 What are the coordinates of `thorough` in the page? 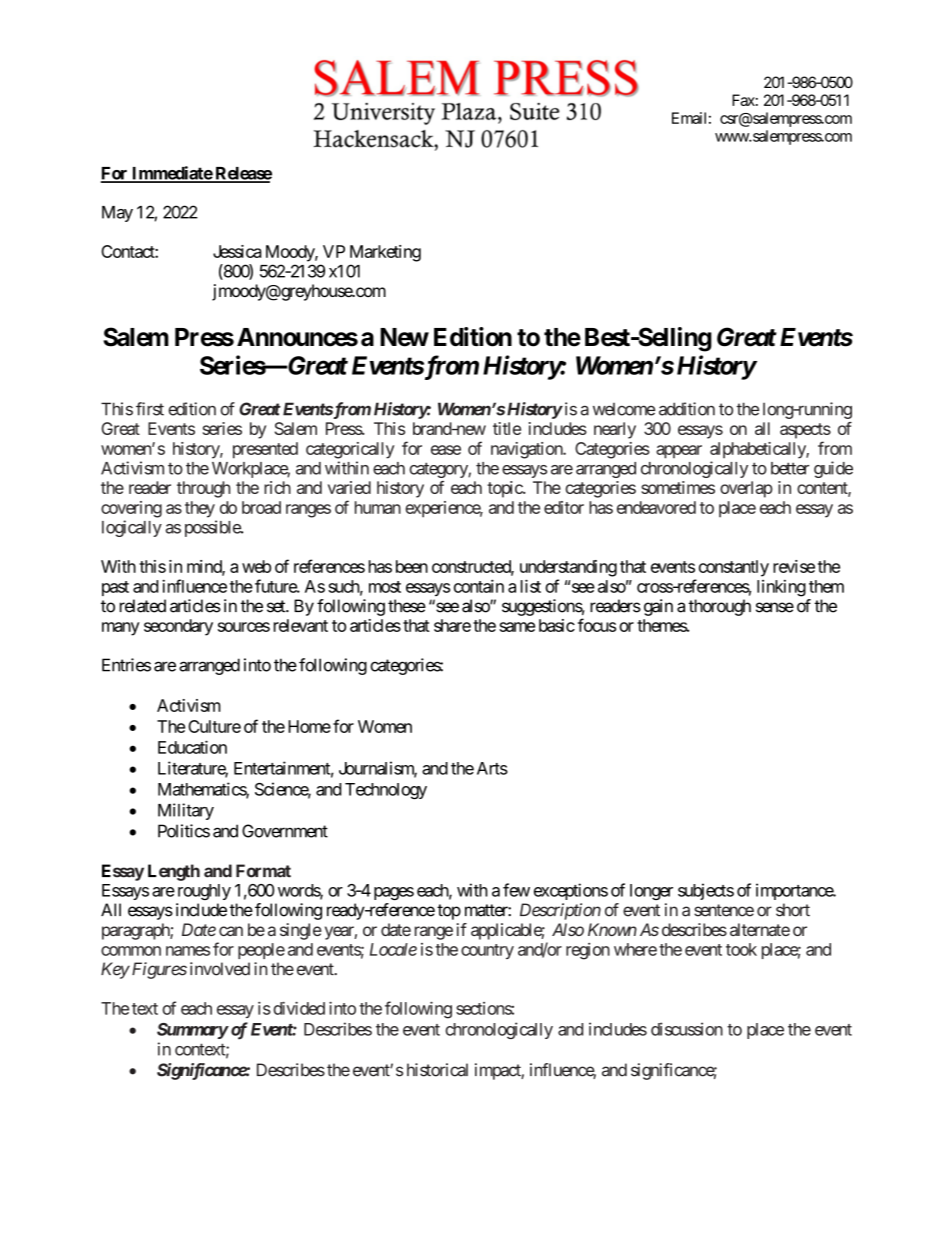 It's located at (719, 607).
